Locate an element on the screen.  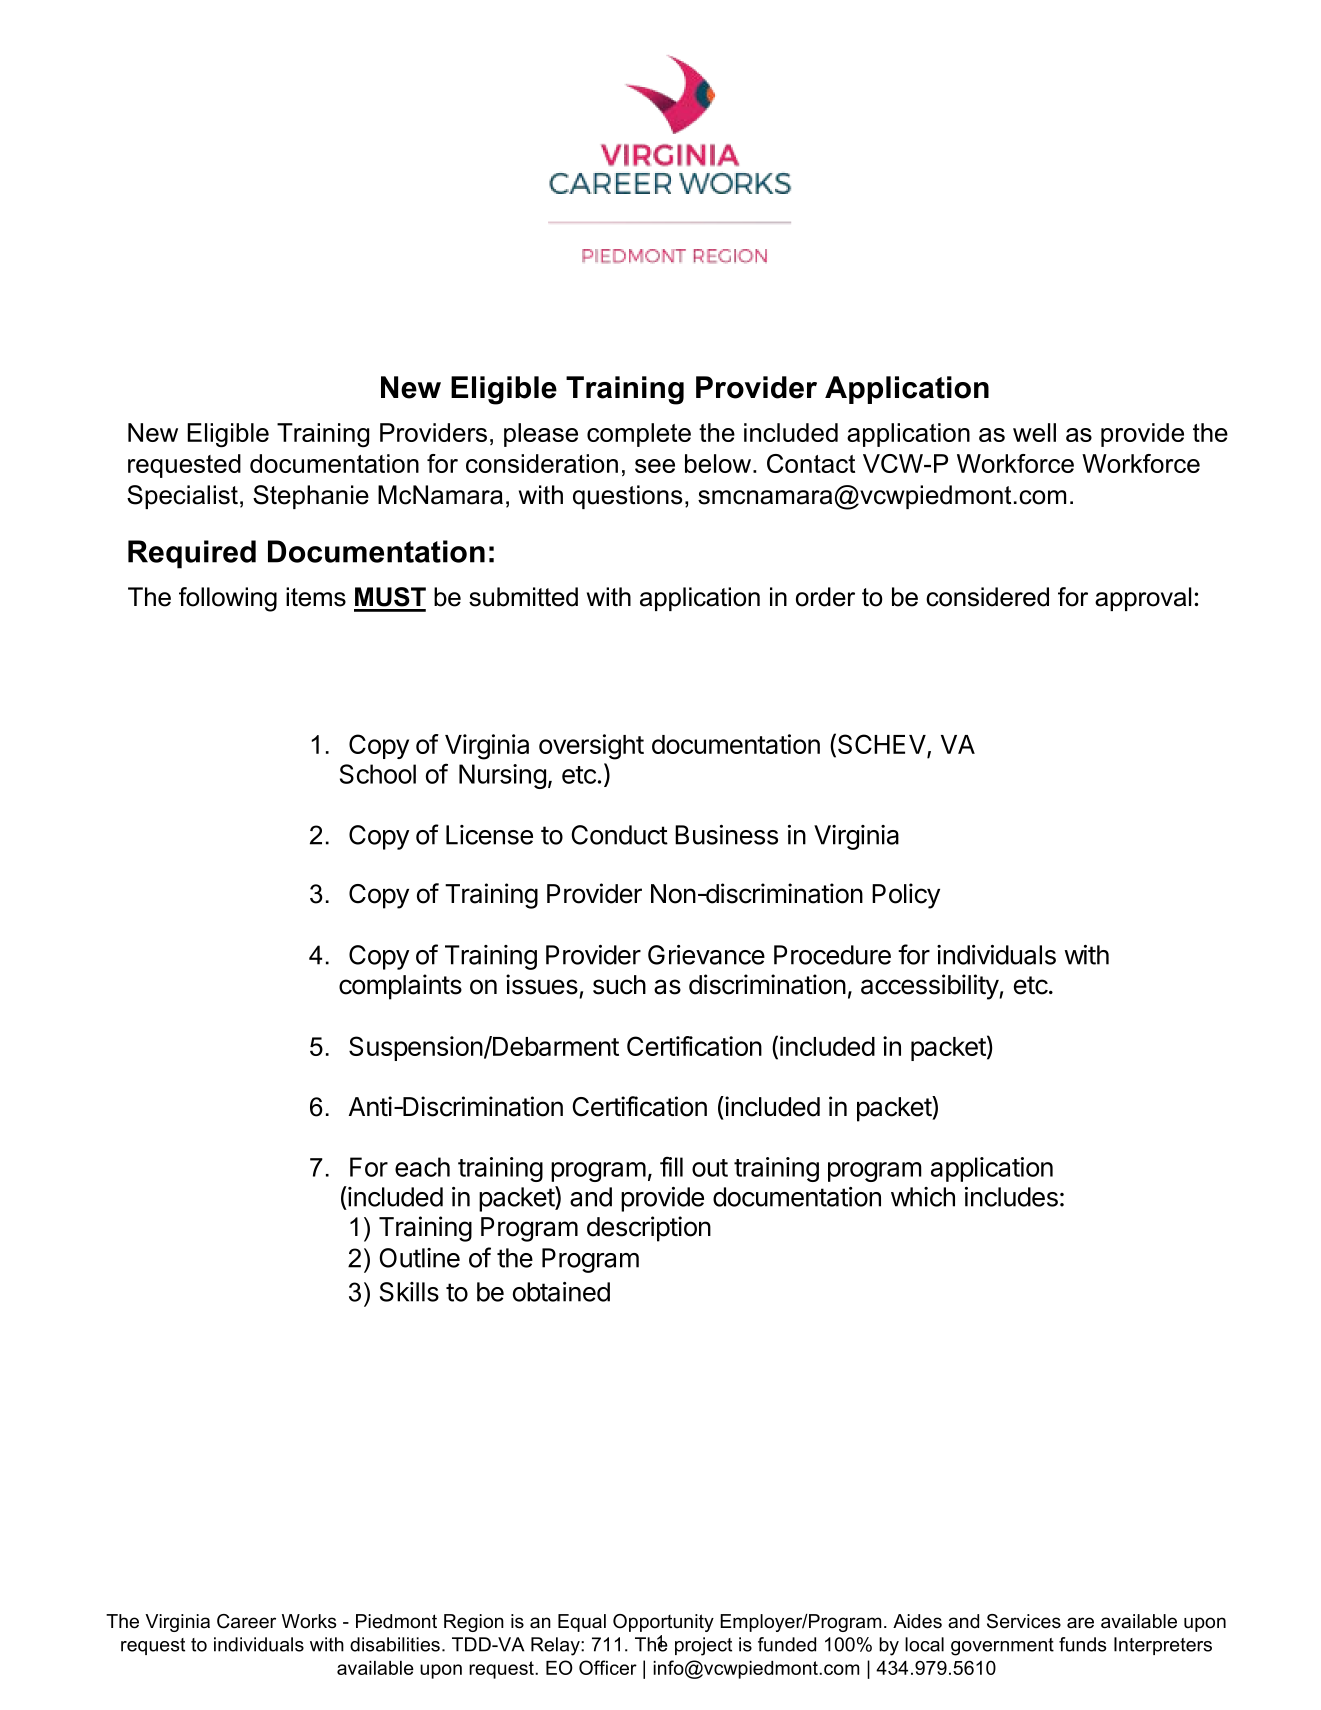
Stephanie is located at coordinates (311, 497).
